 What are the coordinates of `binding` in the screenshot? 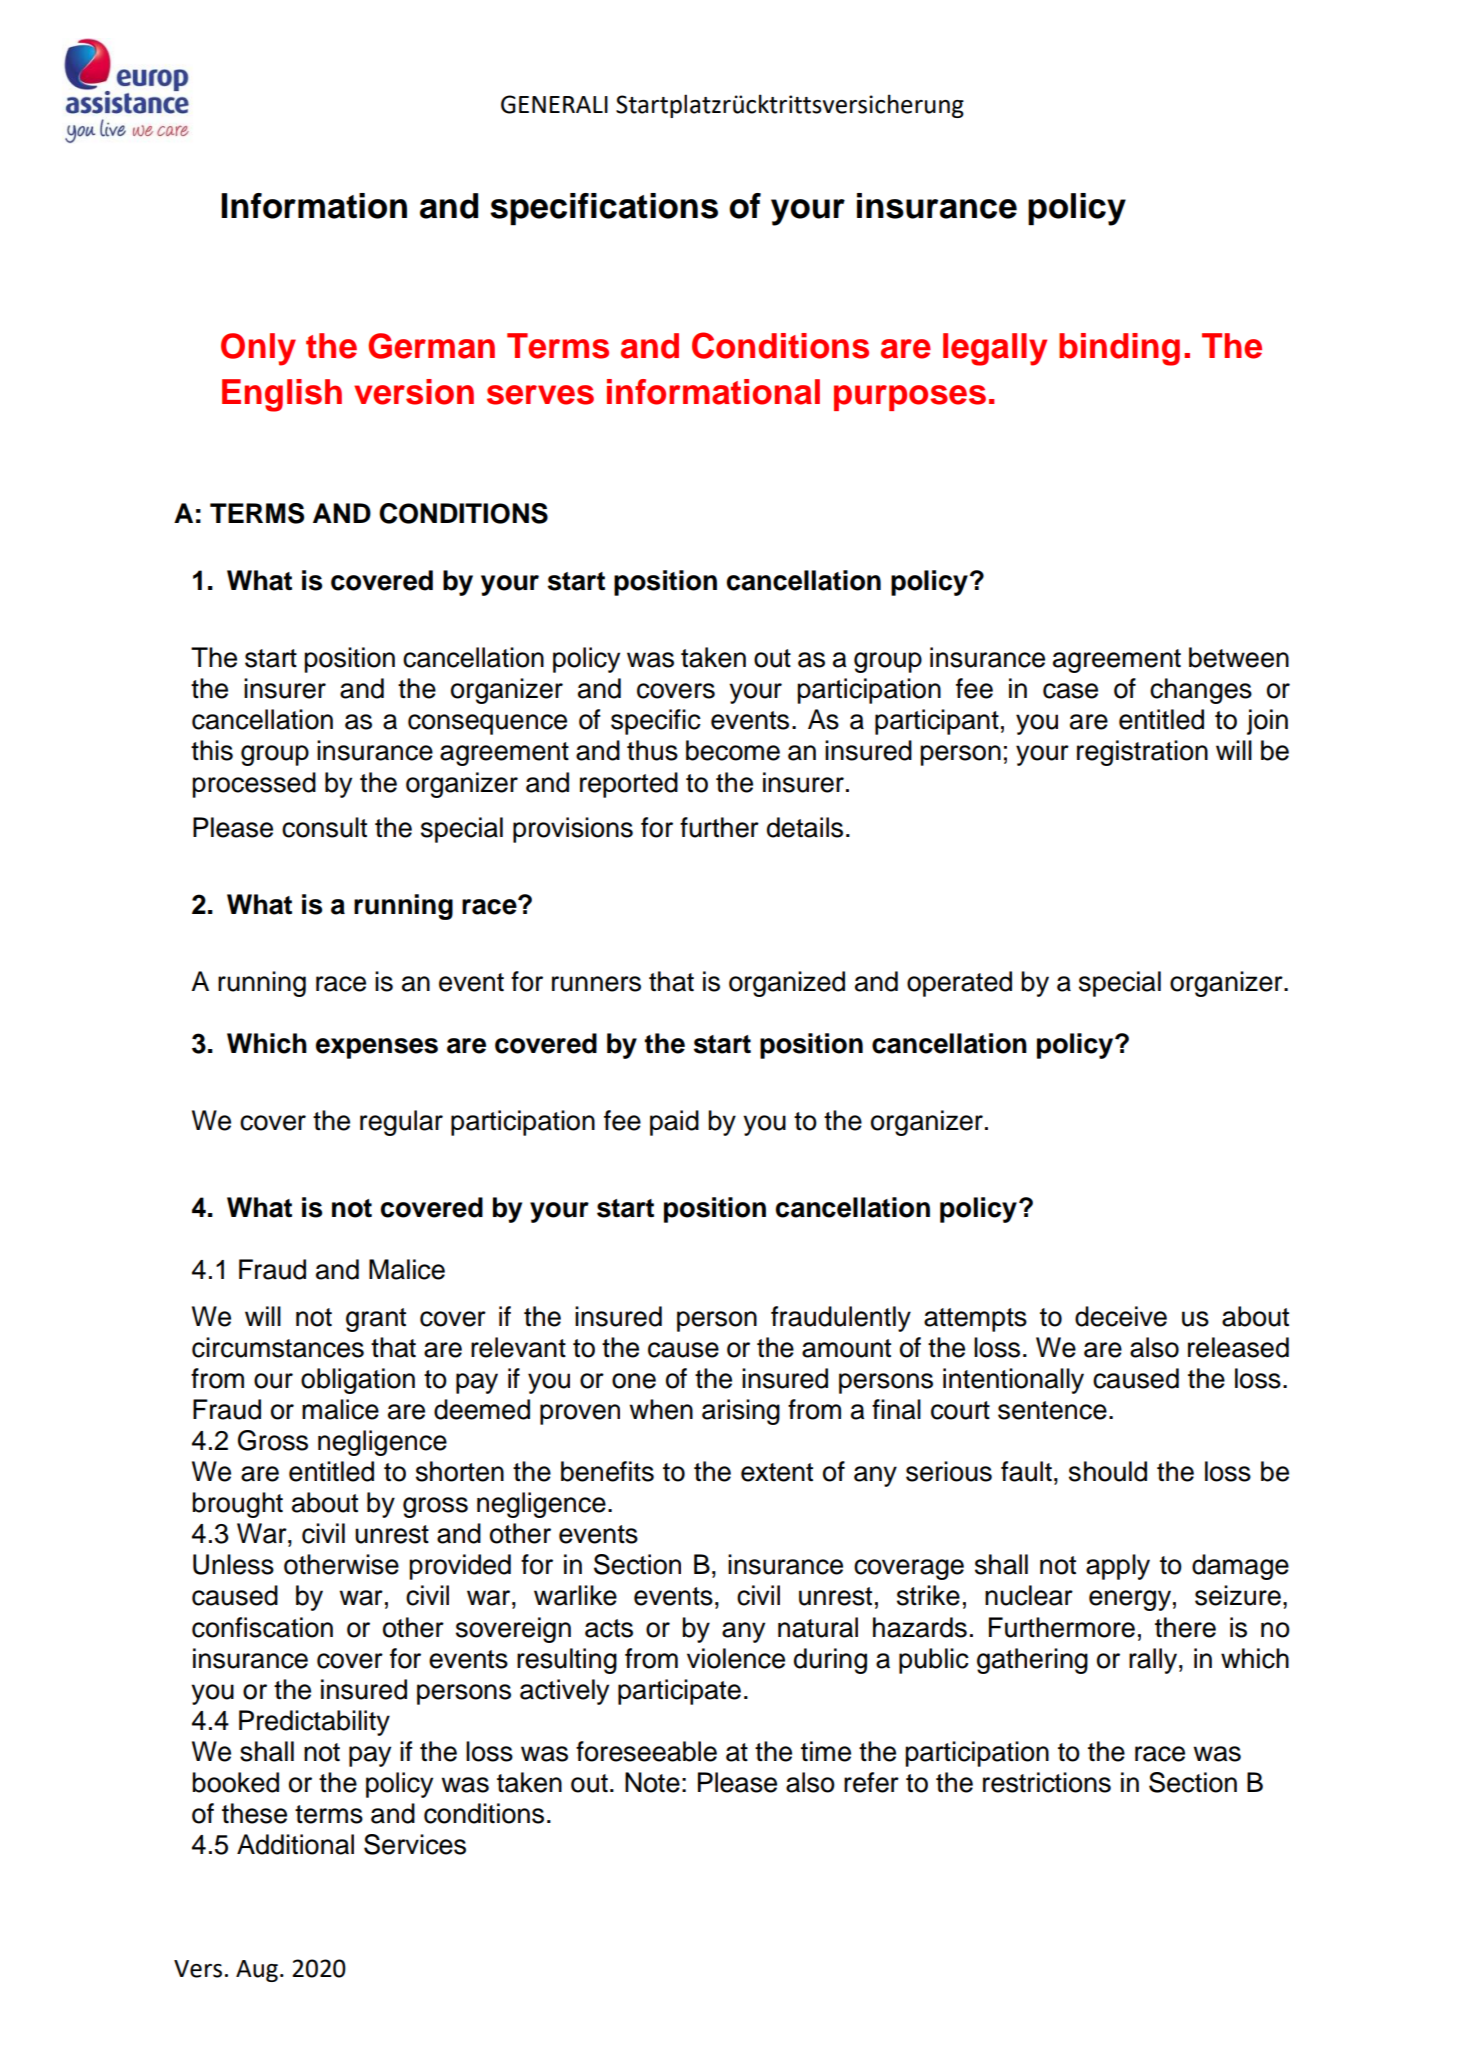 It's located at (1119, 349).
